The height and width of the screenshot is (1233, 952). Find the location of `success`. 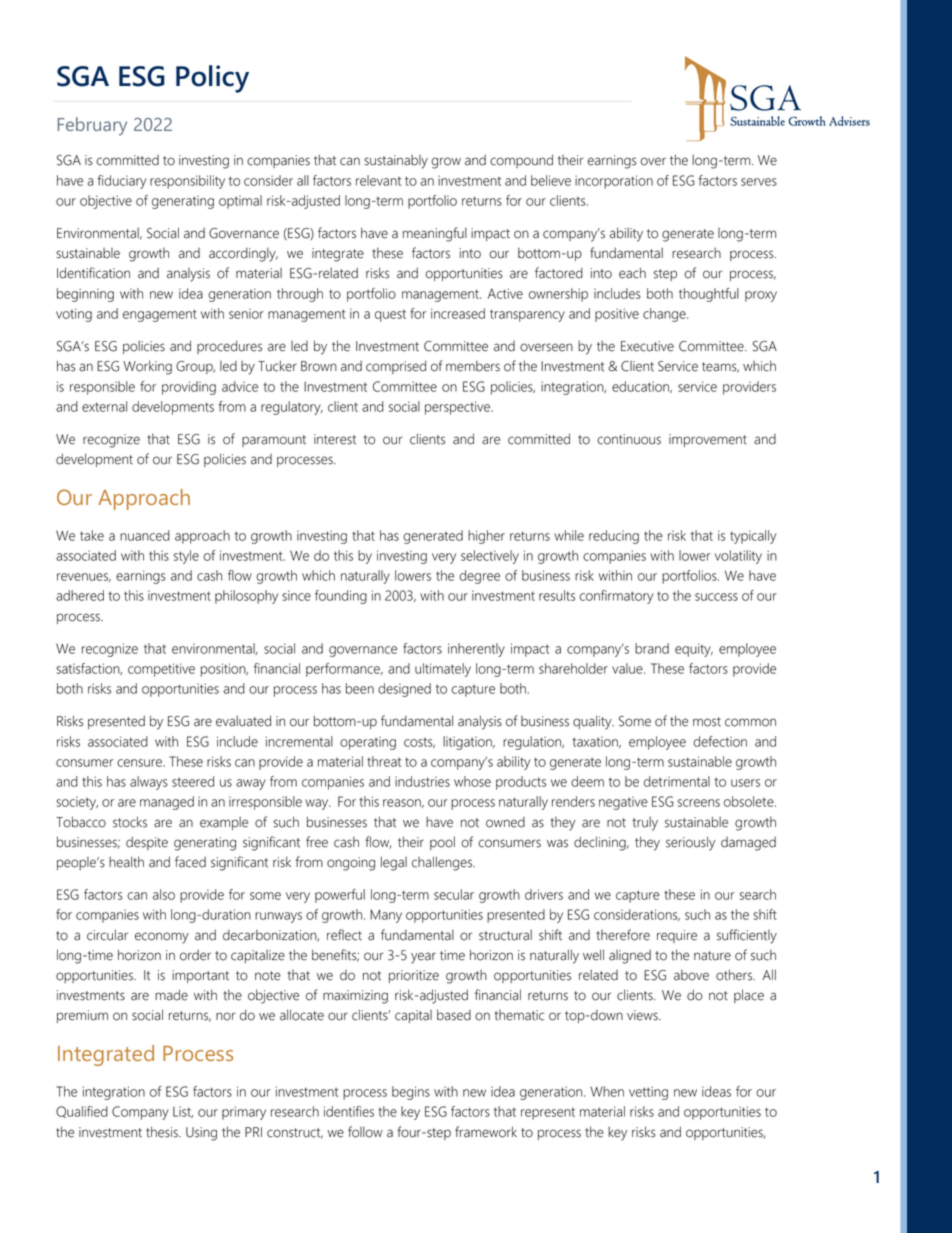

success is located at coordinates (716, 597).
